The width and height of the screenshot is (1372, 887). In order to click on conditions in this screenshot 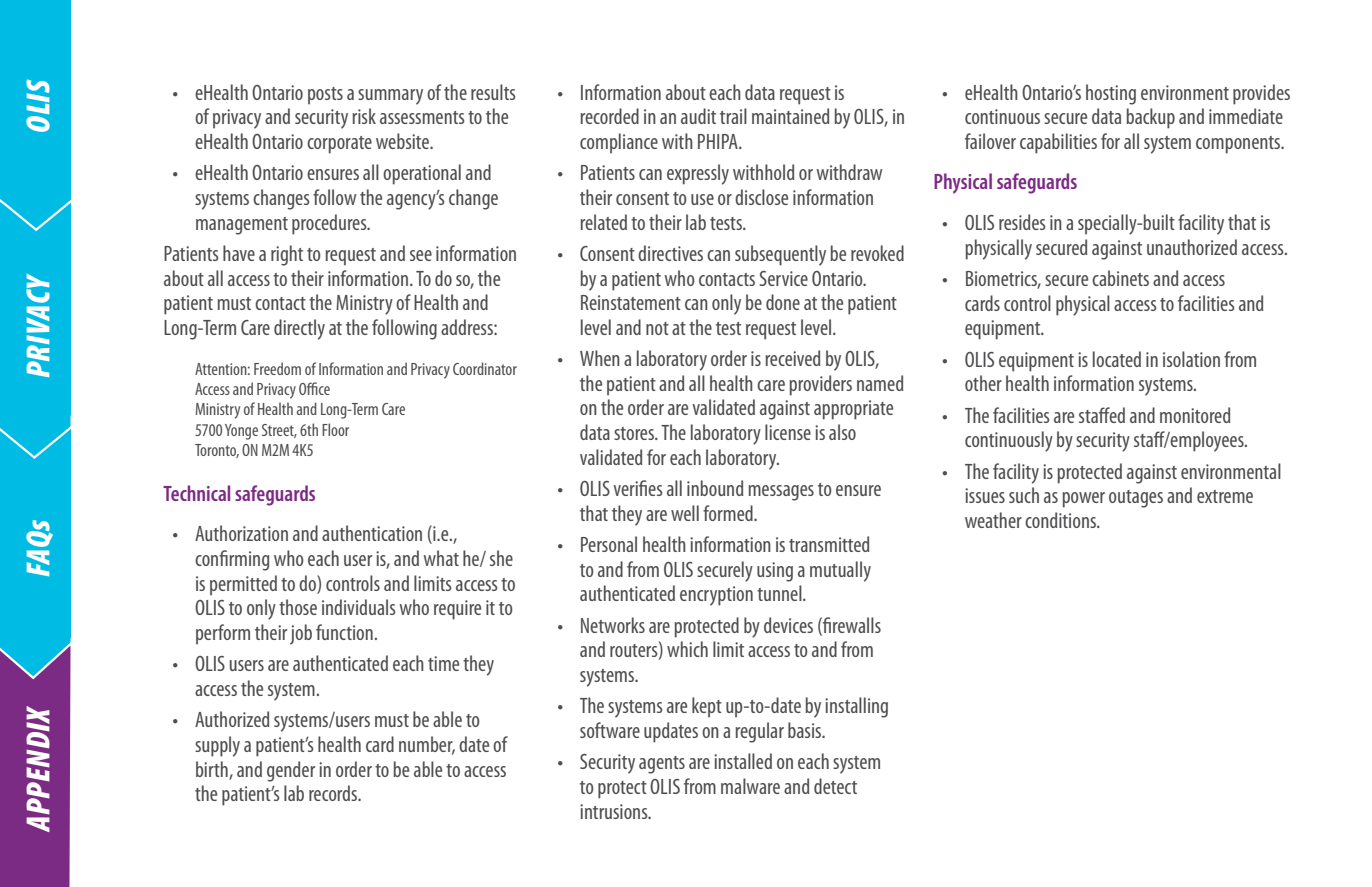, I will do `click(1061, 520)`.
